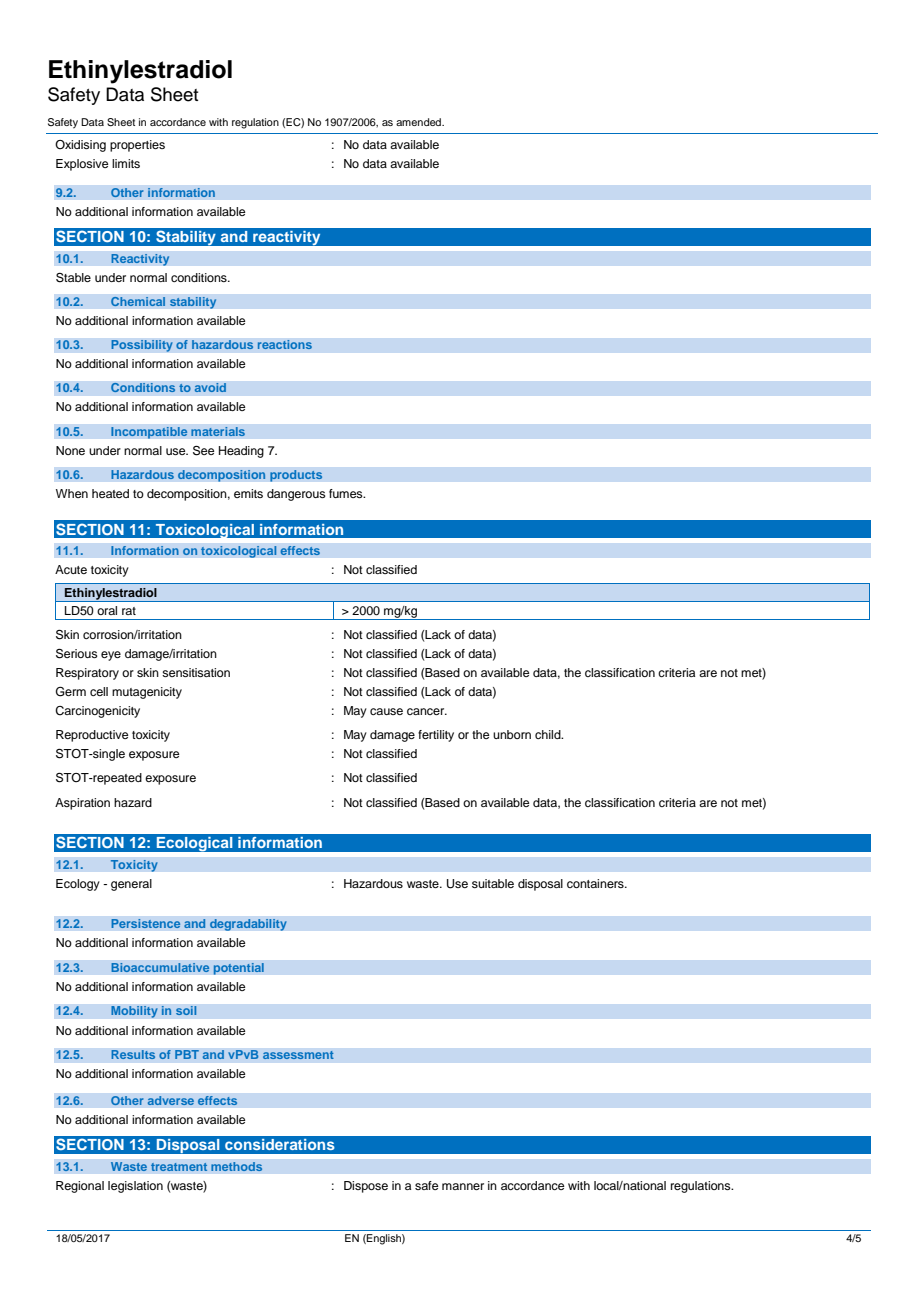 This screenshot has width=924, height=1308. Describe the element at coordinates (137, 146) in the screenshot. I see `properties` at that location.
